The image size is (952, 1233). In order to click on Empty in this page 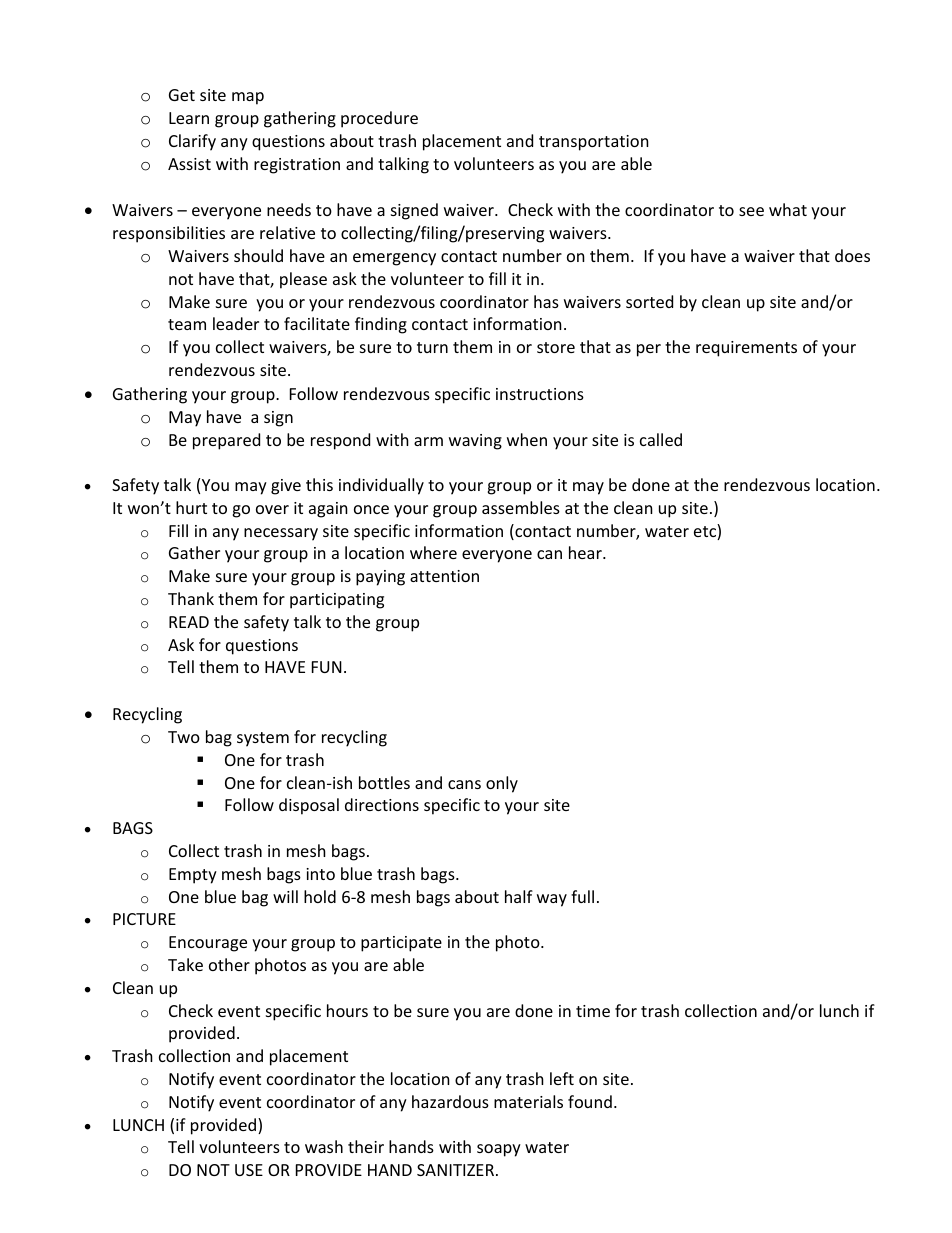, I will do `click(193, 876)`.
